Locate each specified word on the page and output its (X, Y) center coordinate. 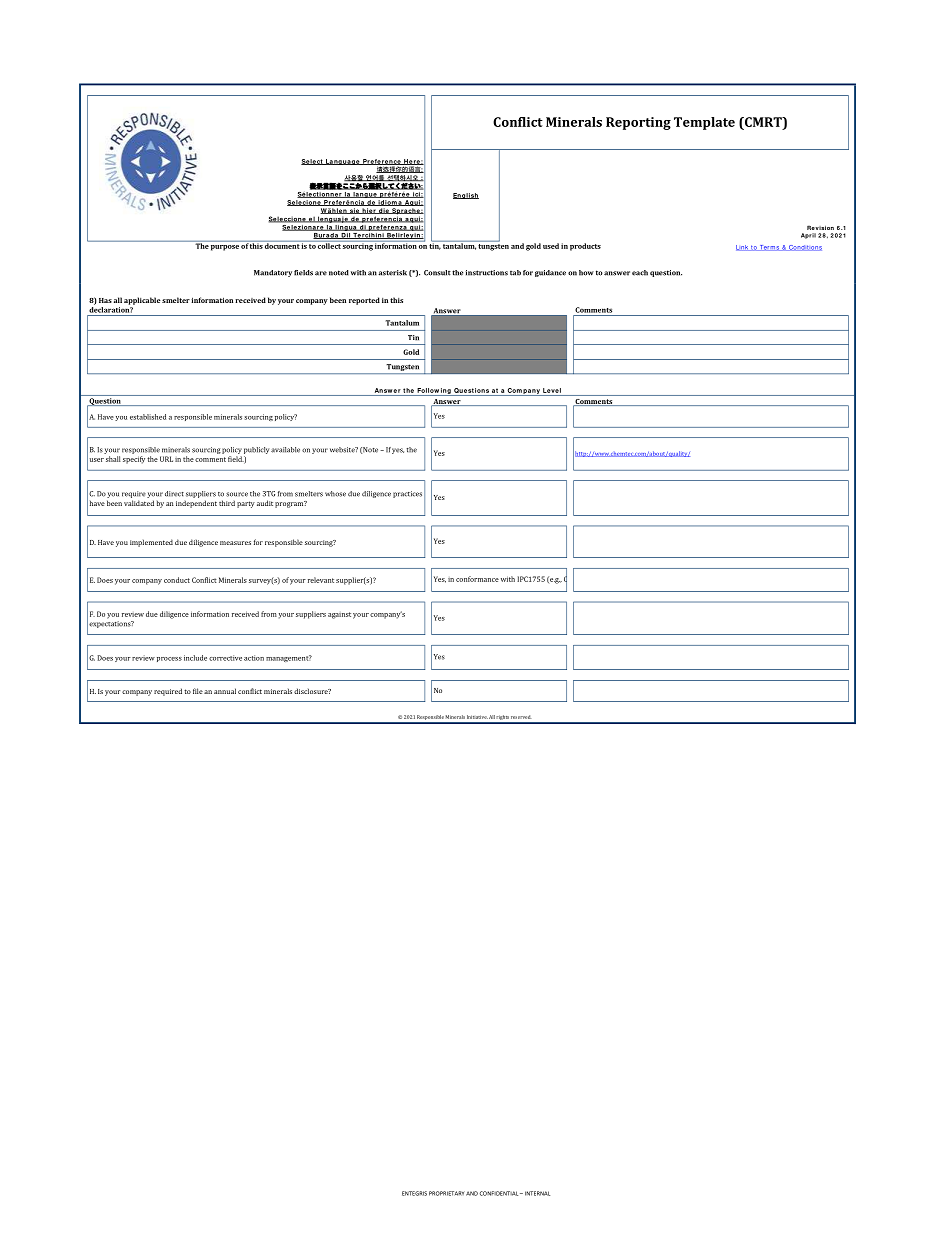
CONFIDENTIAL (500, 1193)
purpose (225, 248)
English (466, 196)
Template (704, 123)
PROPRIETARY (447, 1193)
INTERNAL (537, 1193)
